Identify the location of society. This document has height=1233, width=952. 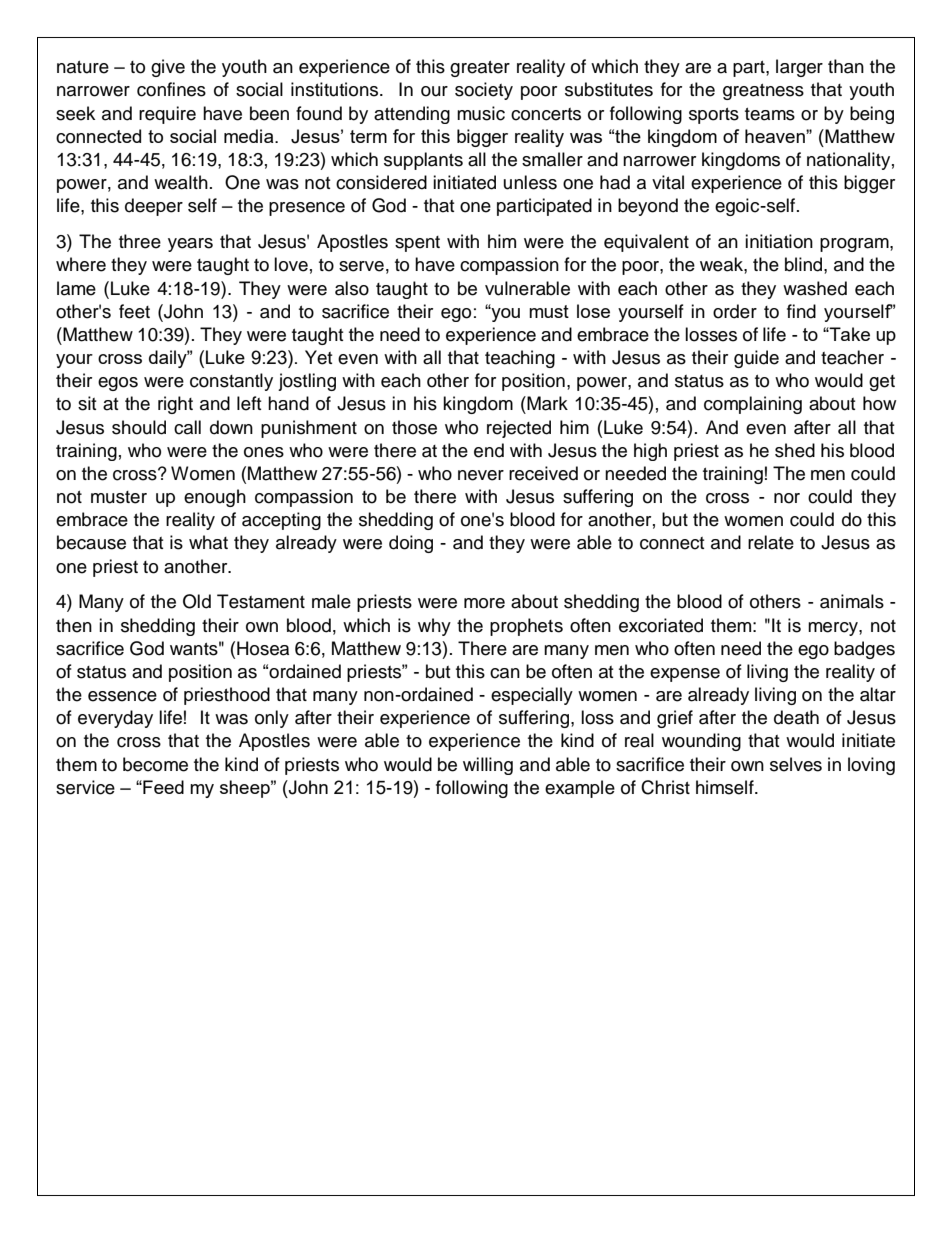
(484, 91).
